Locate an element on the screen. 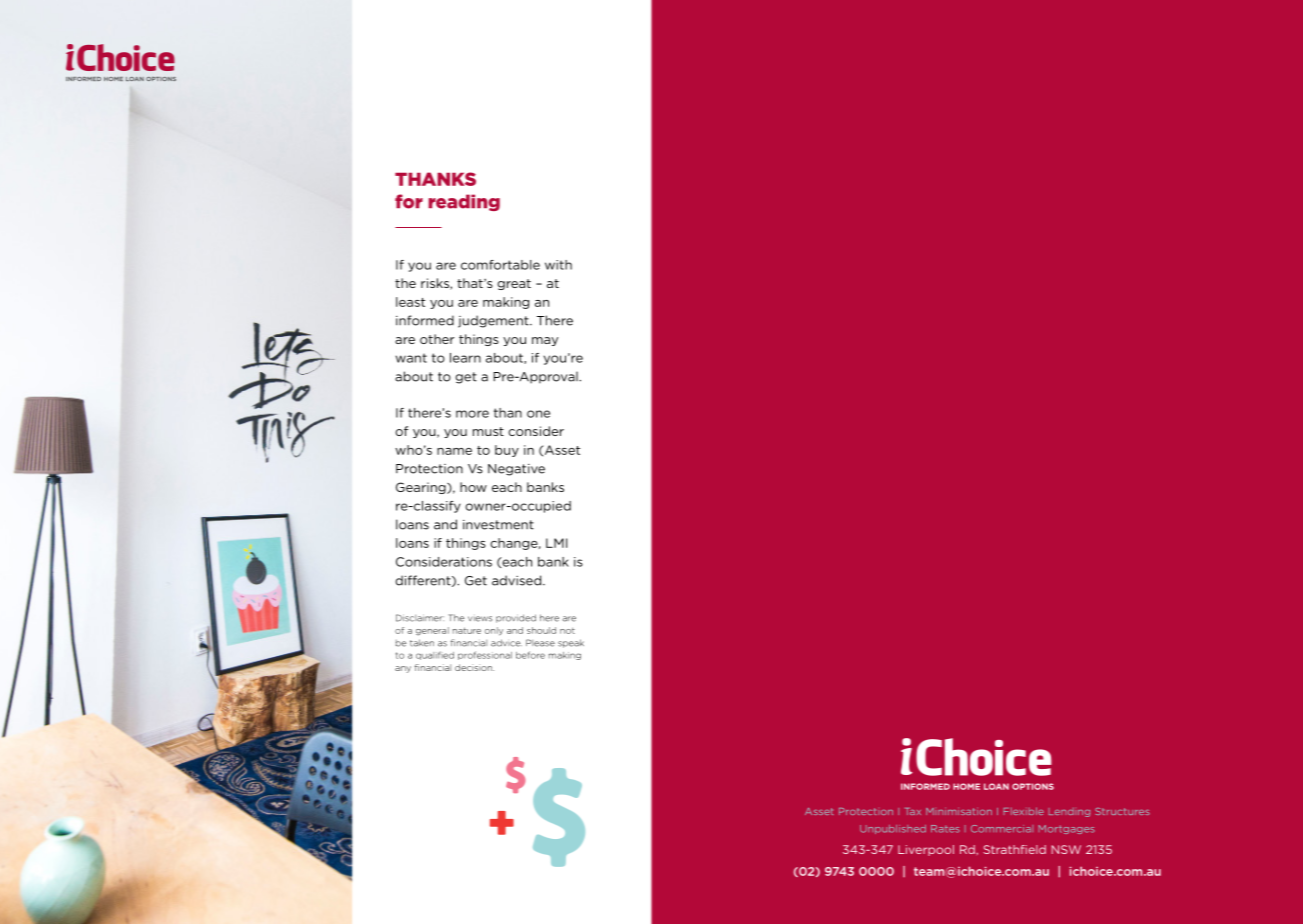  may is located at coordinates (545, 341).
